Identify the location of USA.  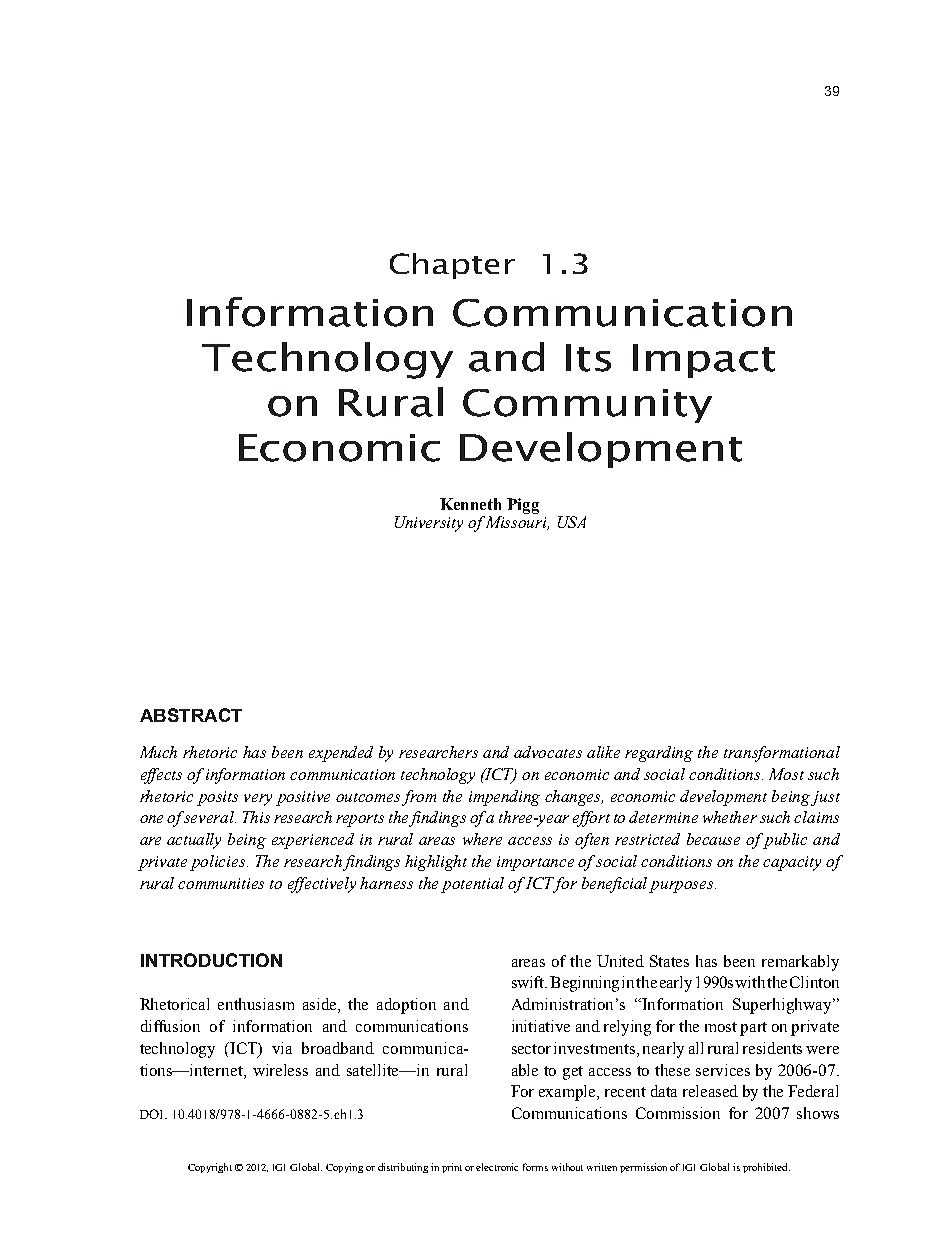
(572, 522).
